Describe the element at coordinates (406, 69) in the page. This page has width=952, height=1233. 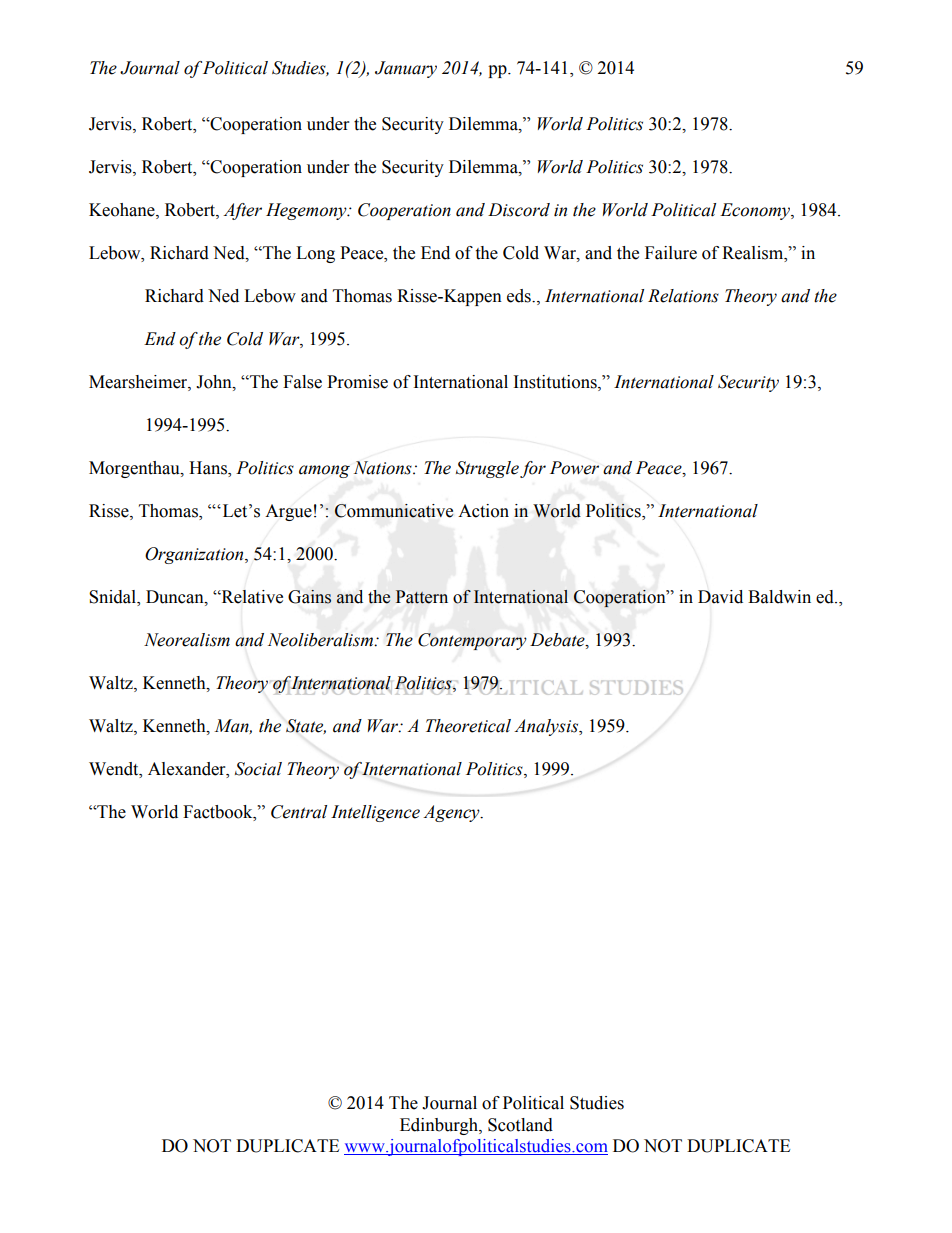
I see `January` at that location.
